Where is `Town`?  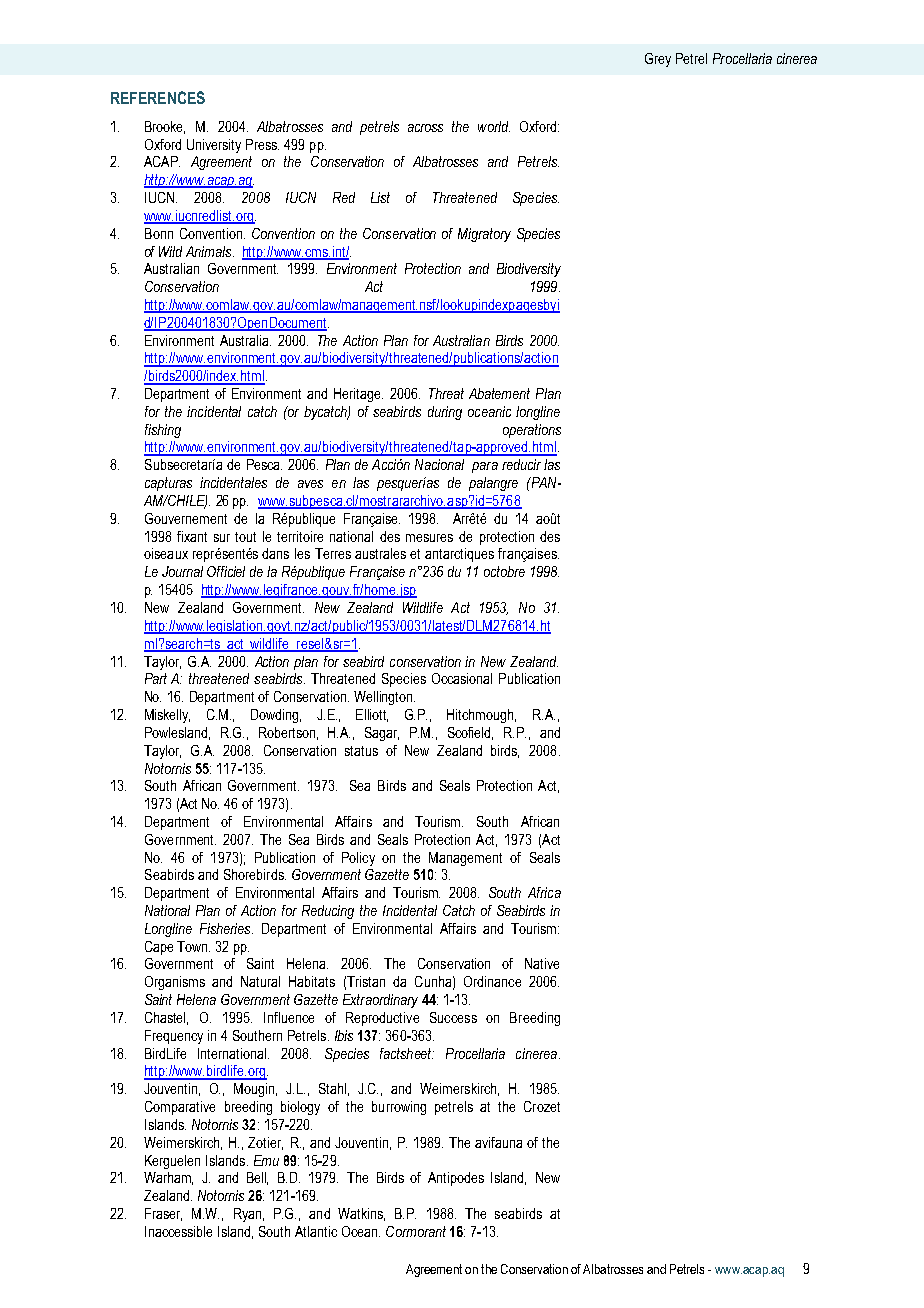 Town is located at coordinates (193, 946).
